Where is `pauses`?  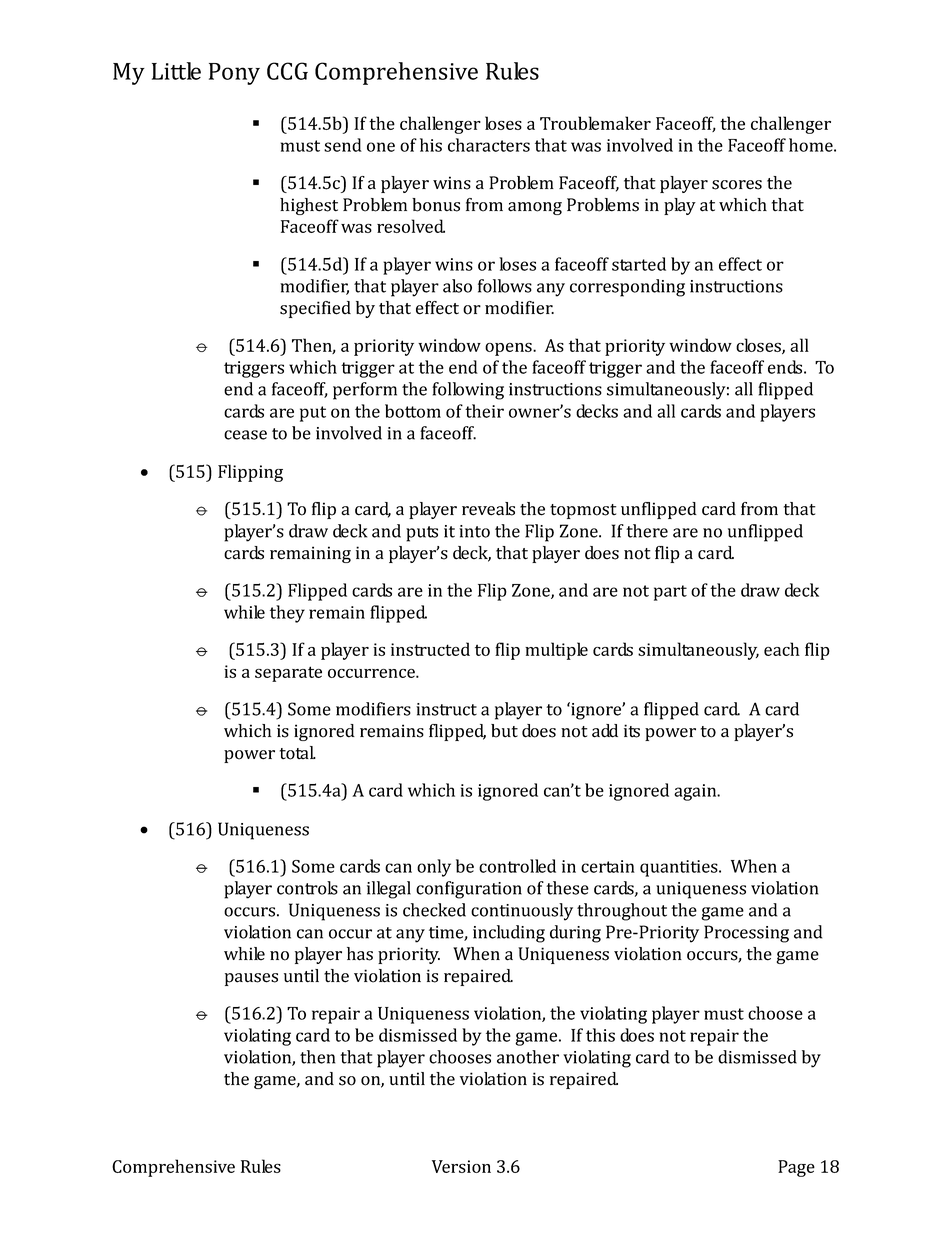
pauses is located at coordinates (251, 979).
